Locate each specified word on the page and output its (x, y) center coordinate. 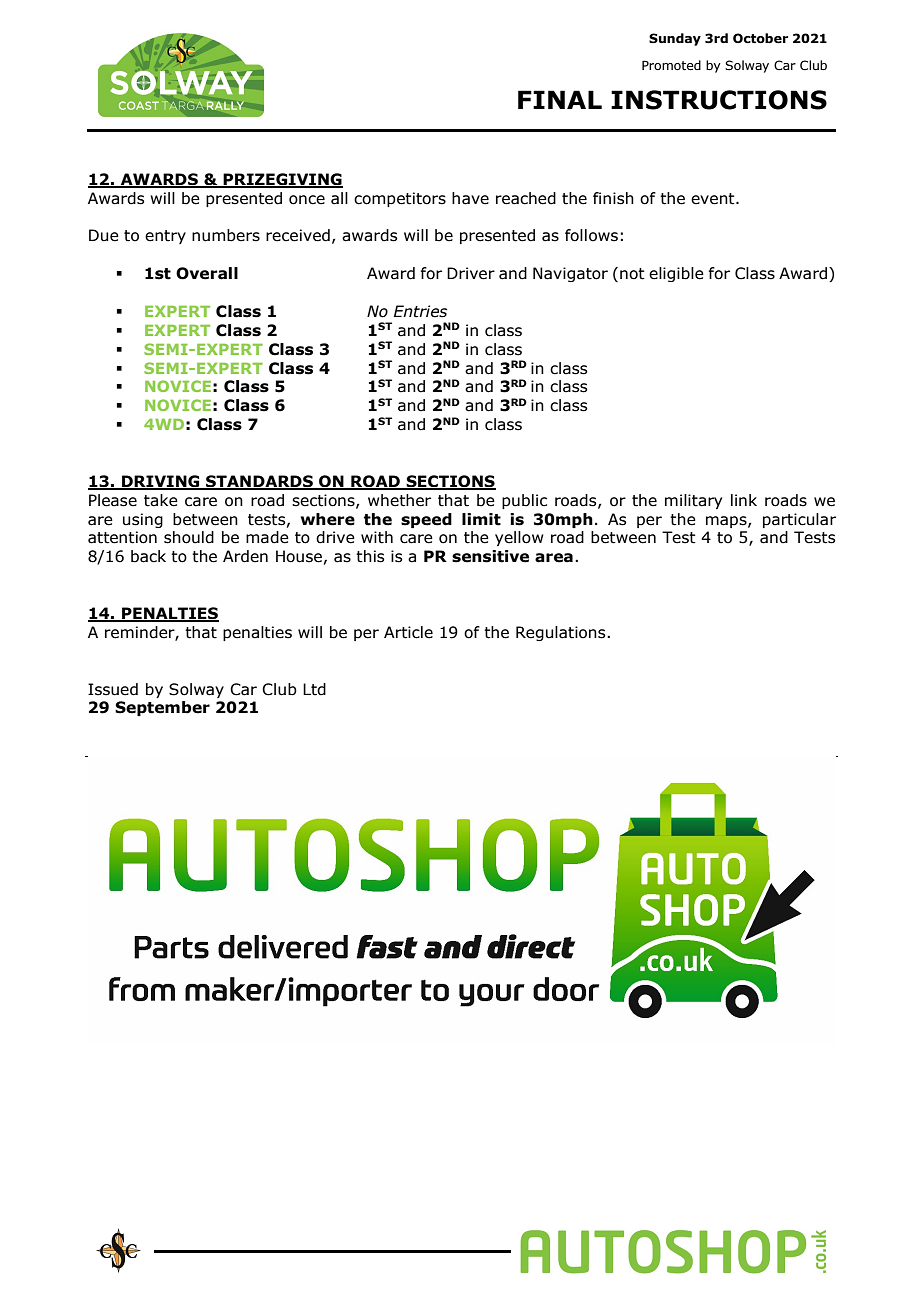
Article (408, 632)
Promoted (671, 65)
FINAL (560, 99)
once (307, 200)
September (162, 708)
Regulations (562, 633)
